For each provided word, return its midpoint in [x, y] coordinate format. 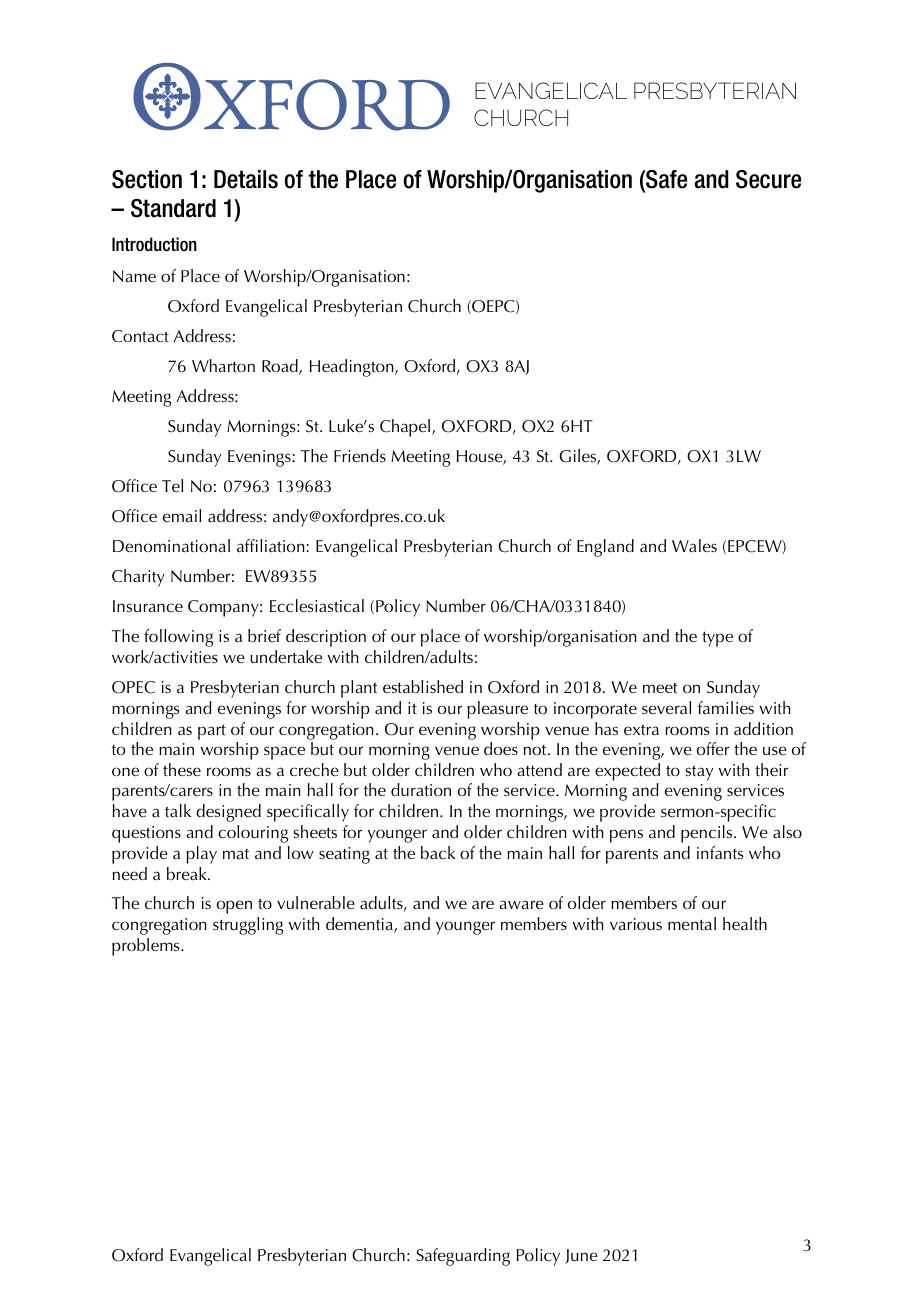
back [438, 852]
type [717, 639]
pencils [708, 834]
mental [692, 923]
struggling [248, 926]
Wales [694, 545]
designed [228, 813]
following [178, 638]
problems [147, 947]
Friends [360, 455]
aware [521, 904]
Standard [173, 208]
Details [246, 179]
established [423, 686]
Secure [768, 179]
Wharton [223, 365]
